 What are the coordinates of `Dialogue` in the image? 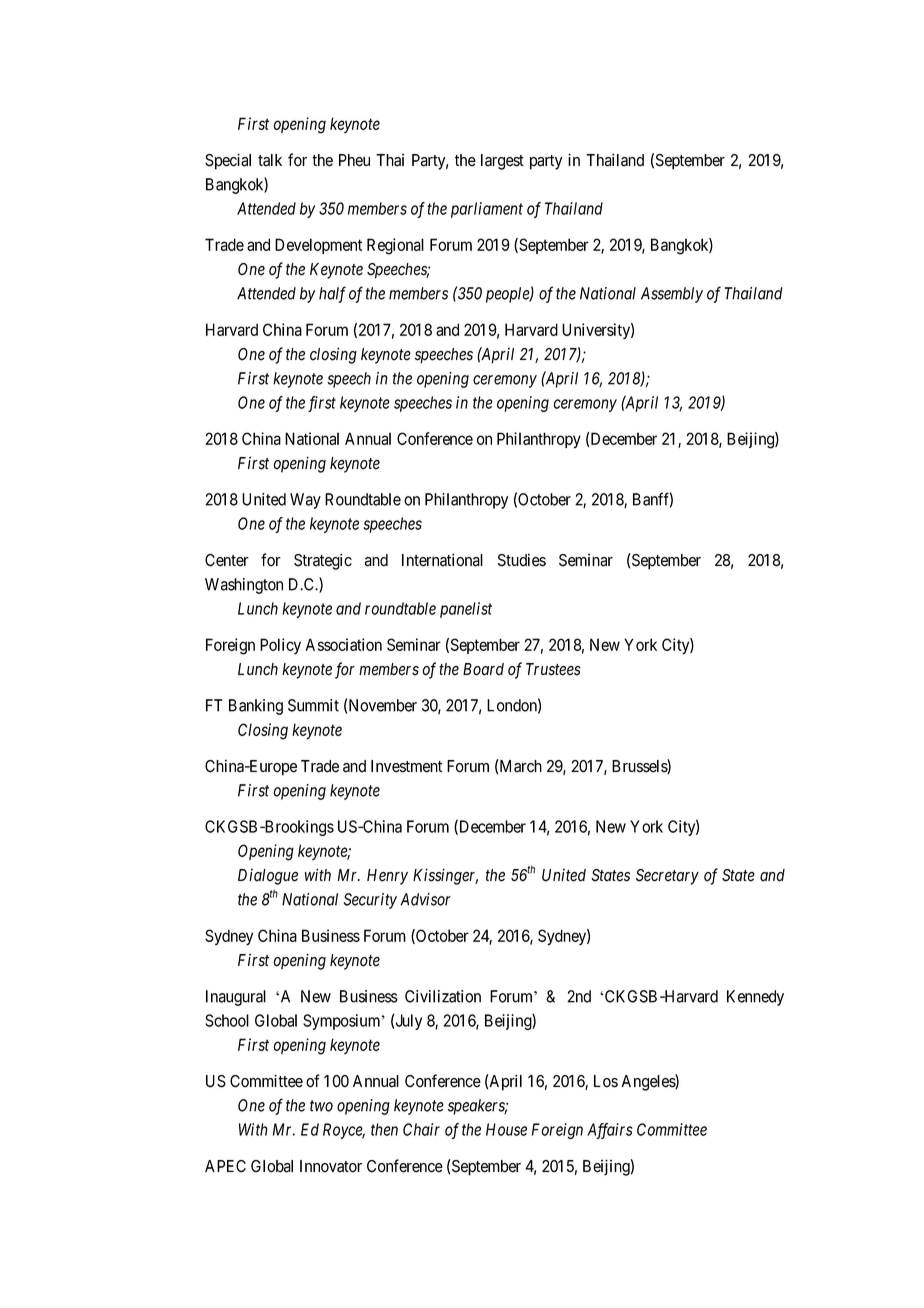 It's located at (268, 877).
